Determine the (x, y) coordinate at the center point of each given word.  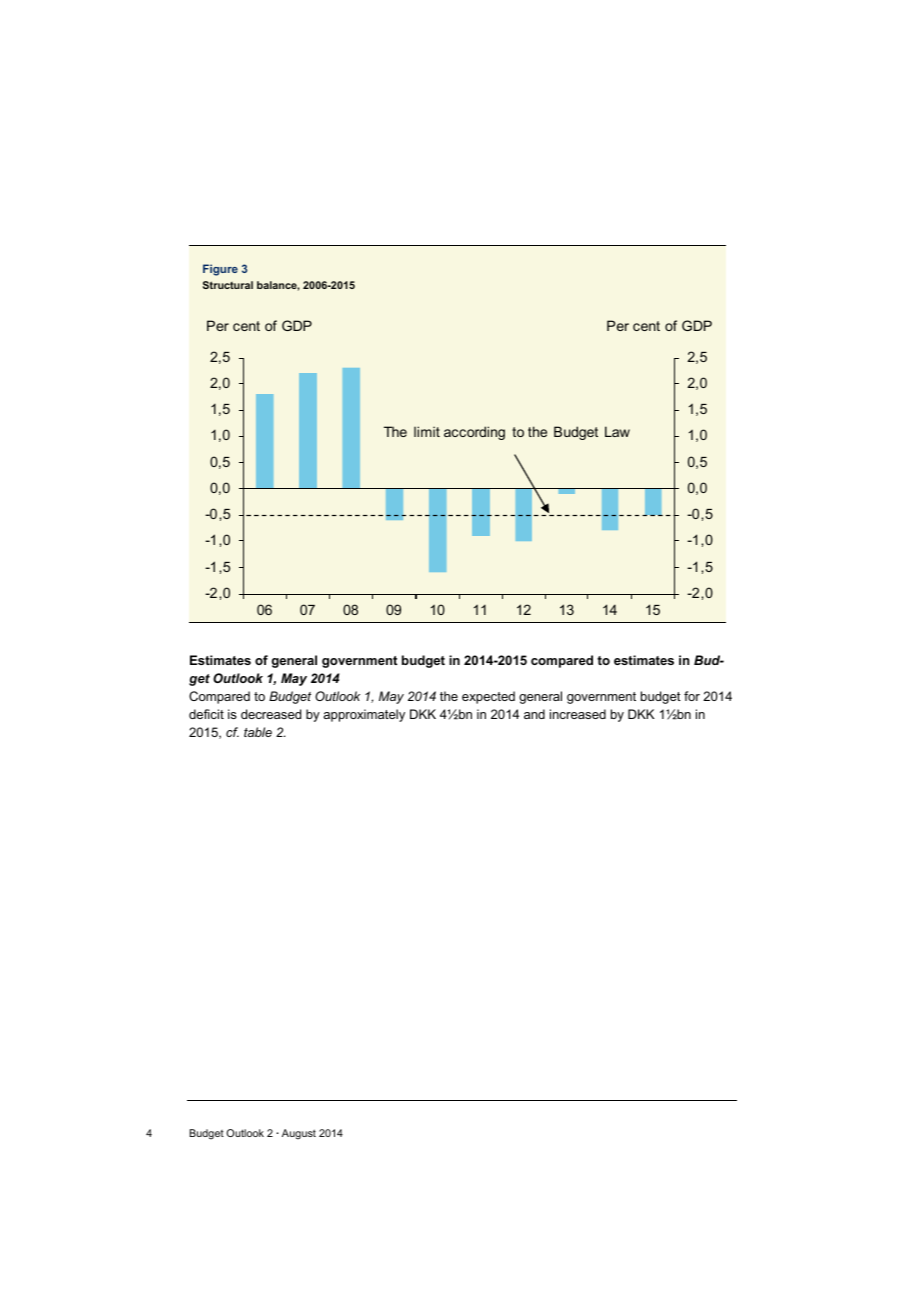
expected (488, 697)
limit (427, 431)
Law (617, 431)
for (692, 696)
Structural (228, 285)
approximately (364, 715)
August (299, 1134)
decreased (271, 714)
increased (578, 714)
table (258, 732)
